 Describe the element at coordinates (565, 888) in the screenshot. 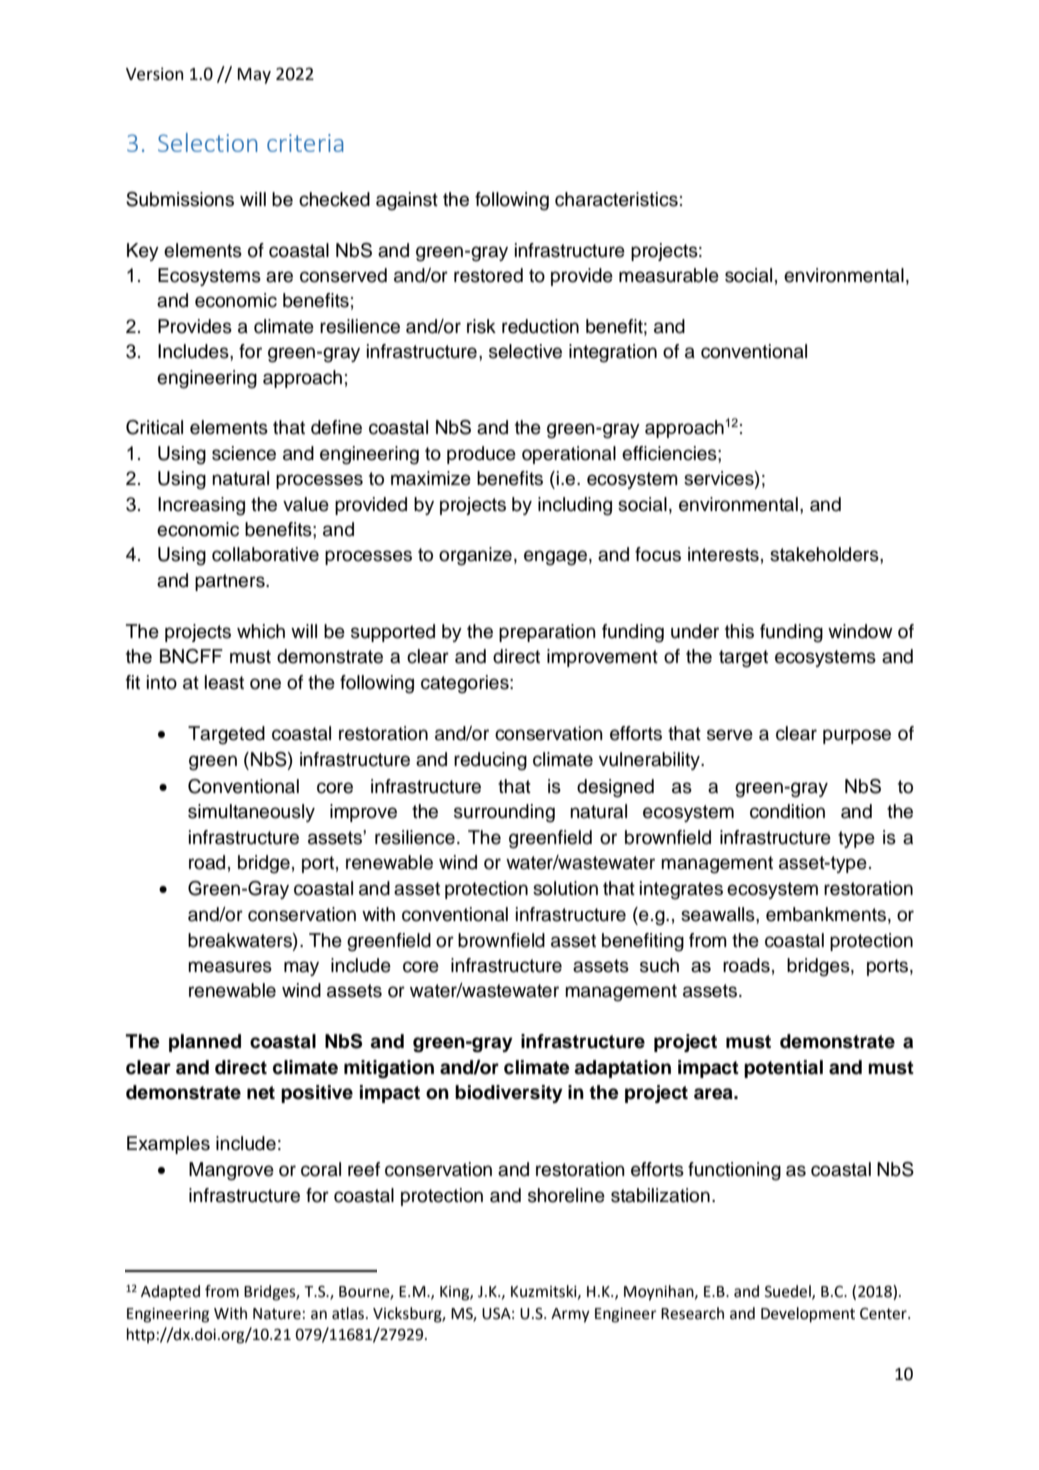

I see `solution` at that location.
